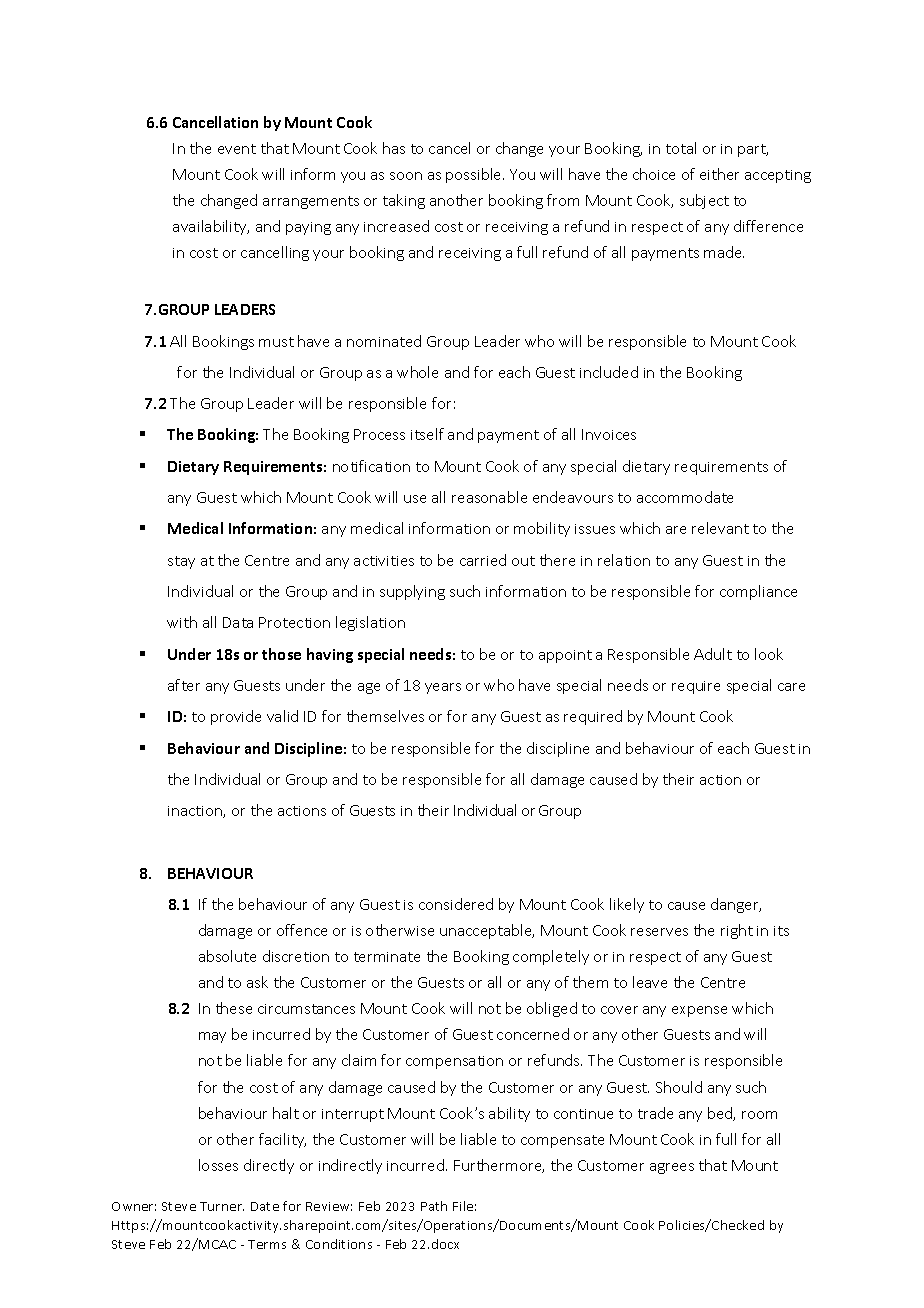 The height and width of the screenshot is (1308, 924). I want to click on Adult, so click(713, 654).
